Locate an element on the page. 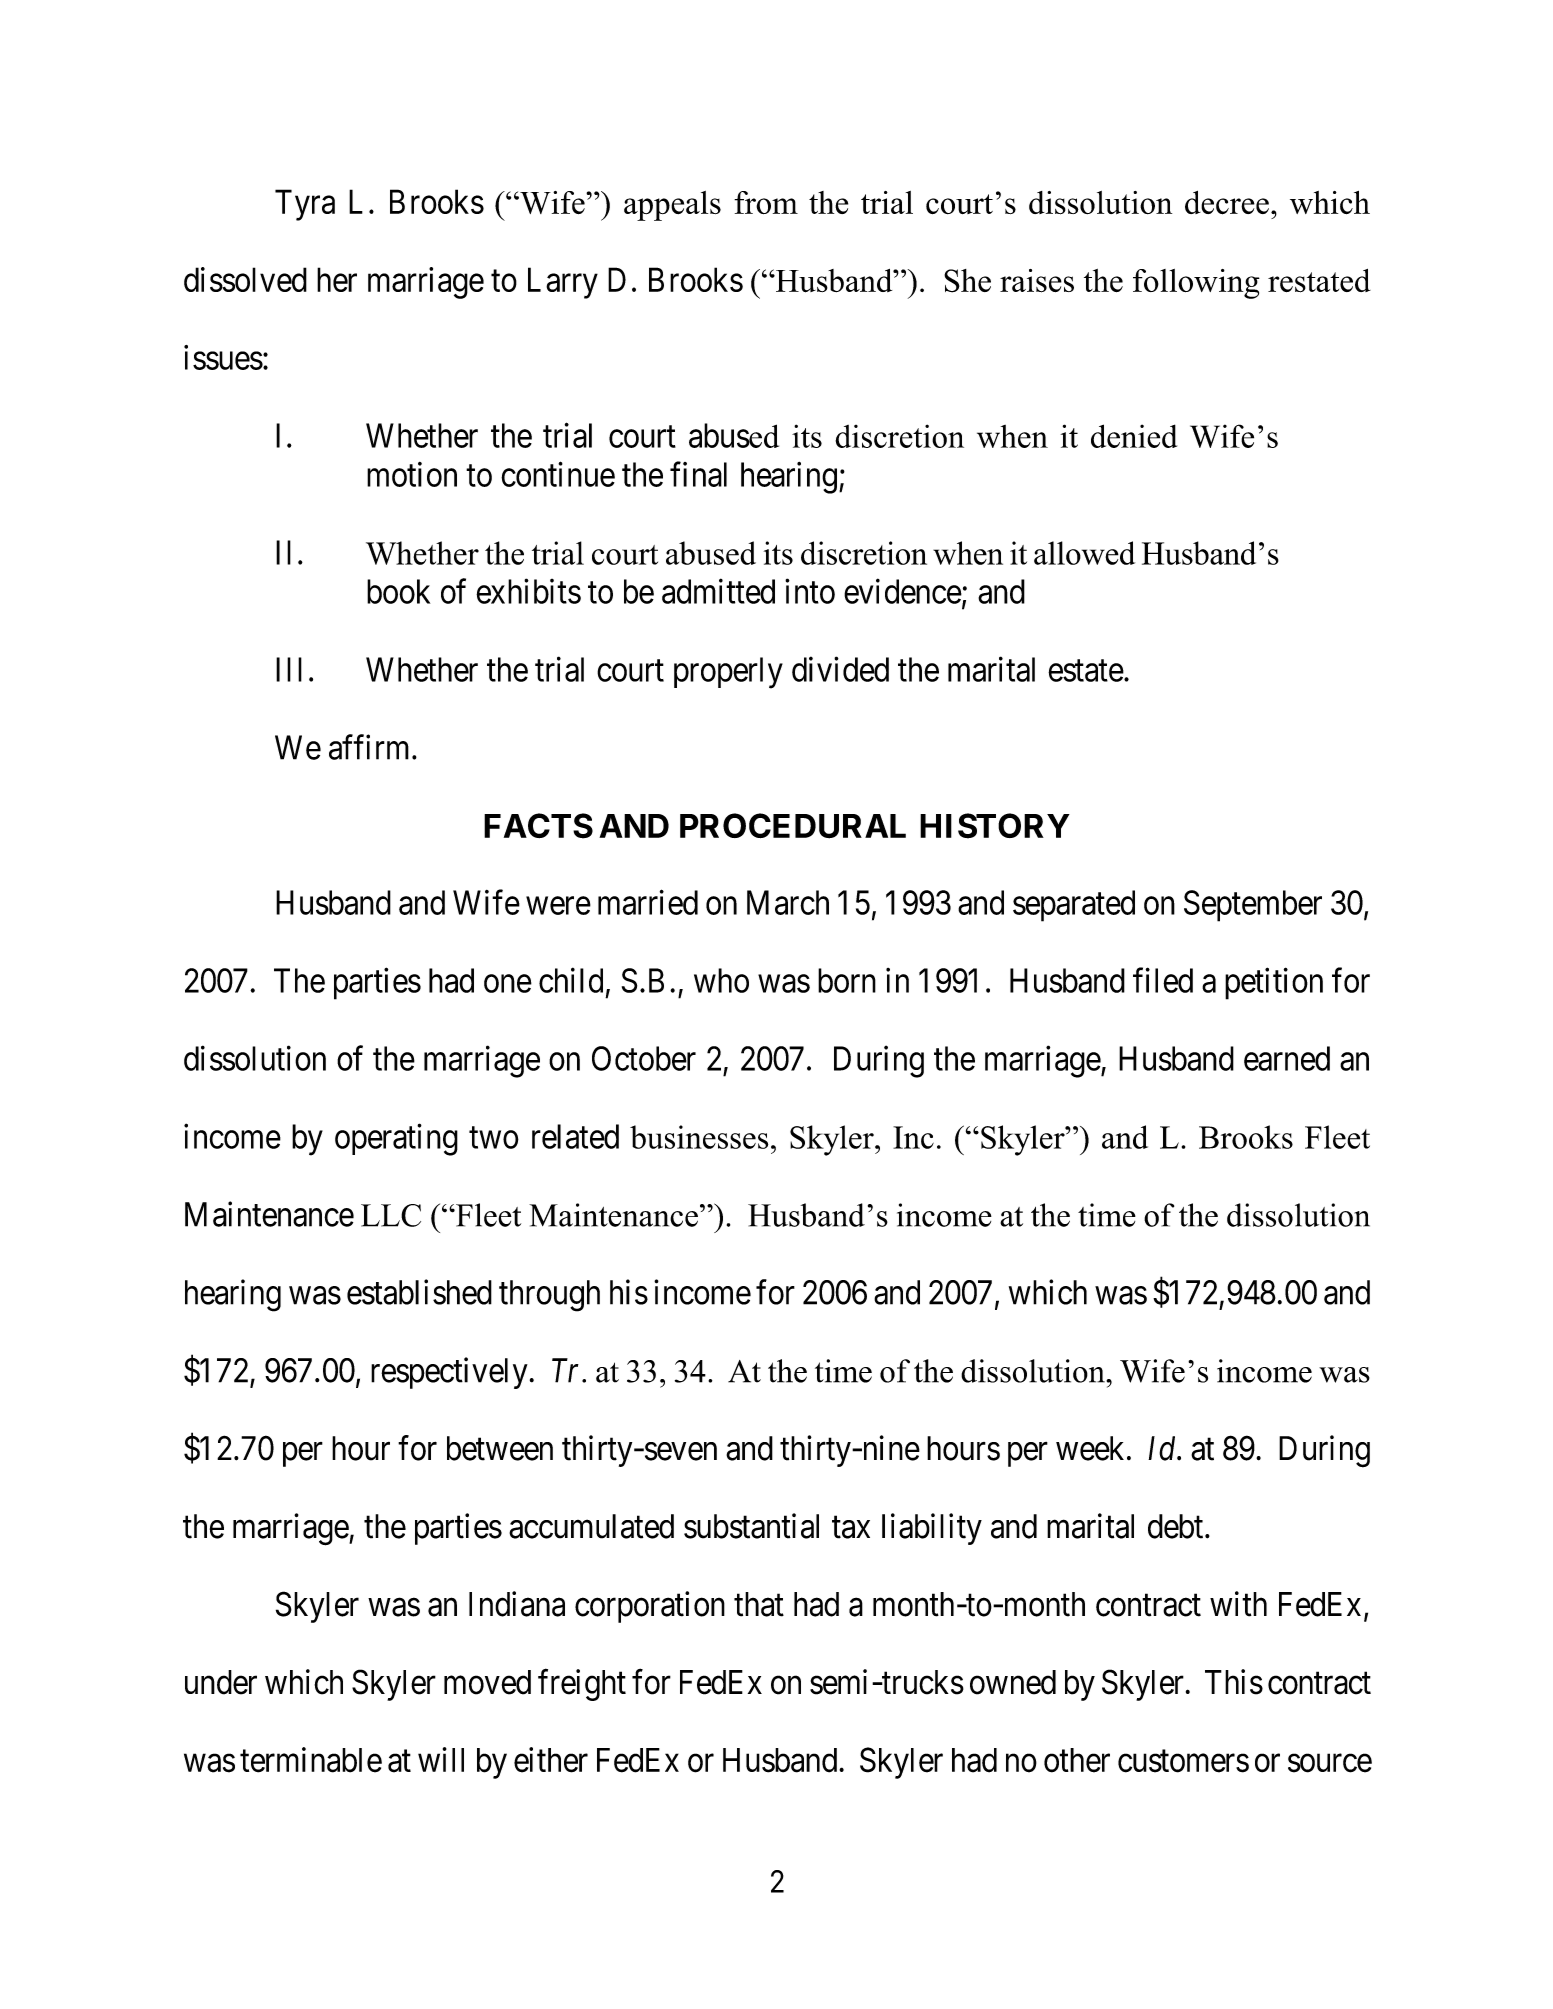 The width and height of the document is (1553, 2009). LLC is located at coordinates (391, 1215).
